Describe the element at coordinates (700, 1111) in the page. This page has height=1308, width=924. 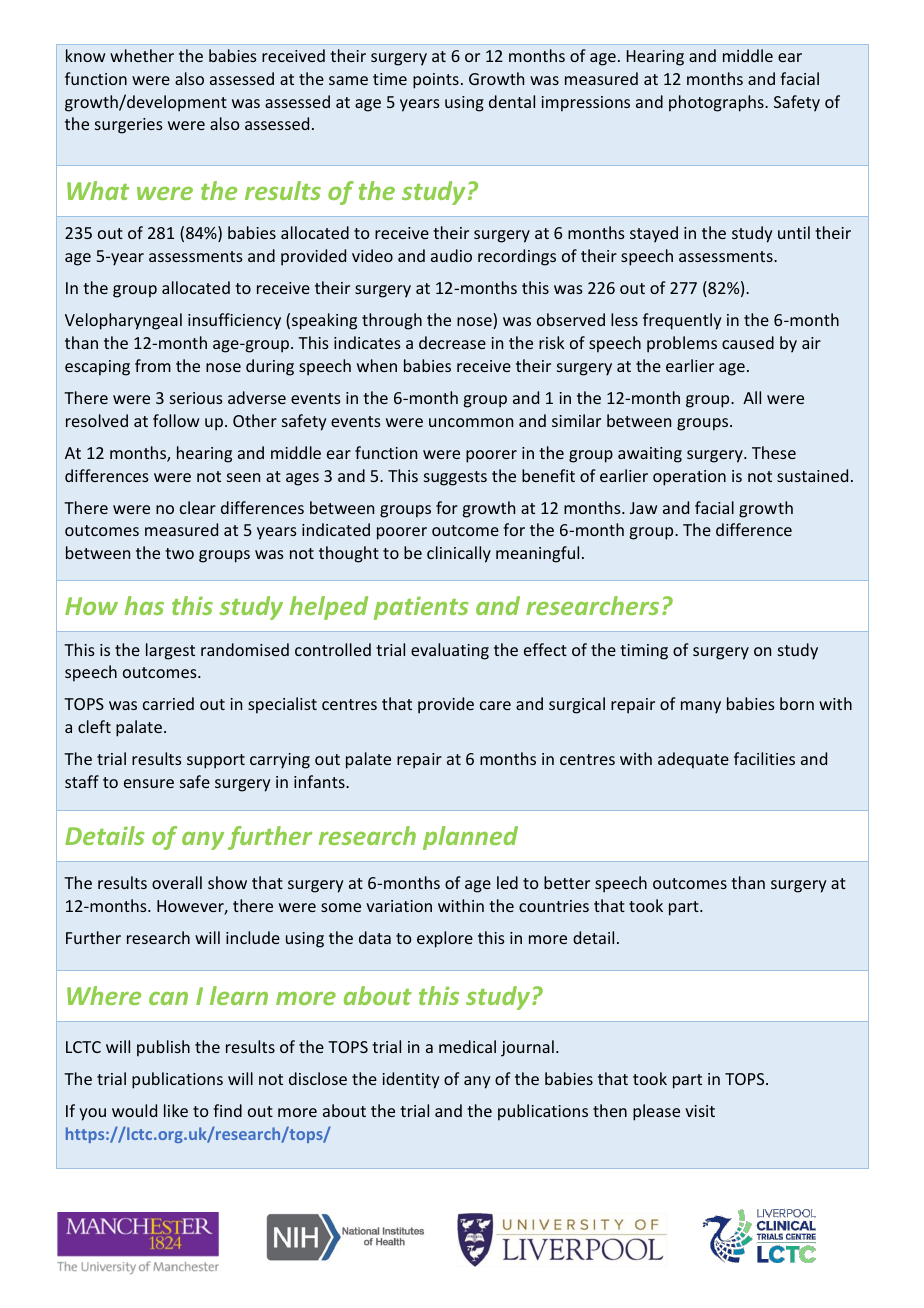
I see `visit` at that location.
